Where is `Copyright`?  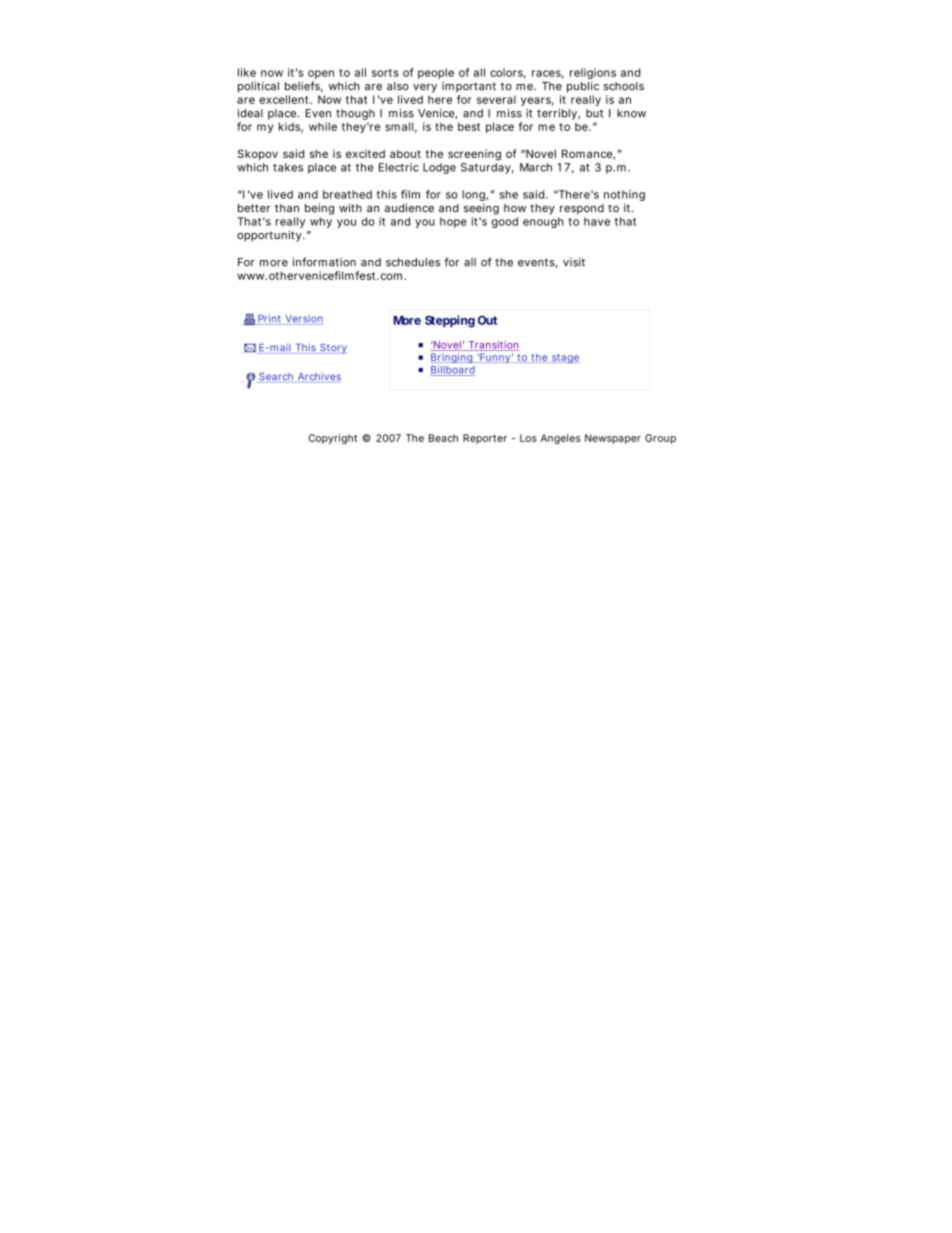 Copyright is located at coordinates (333, 439).
